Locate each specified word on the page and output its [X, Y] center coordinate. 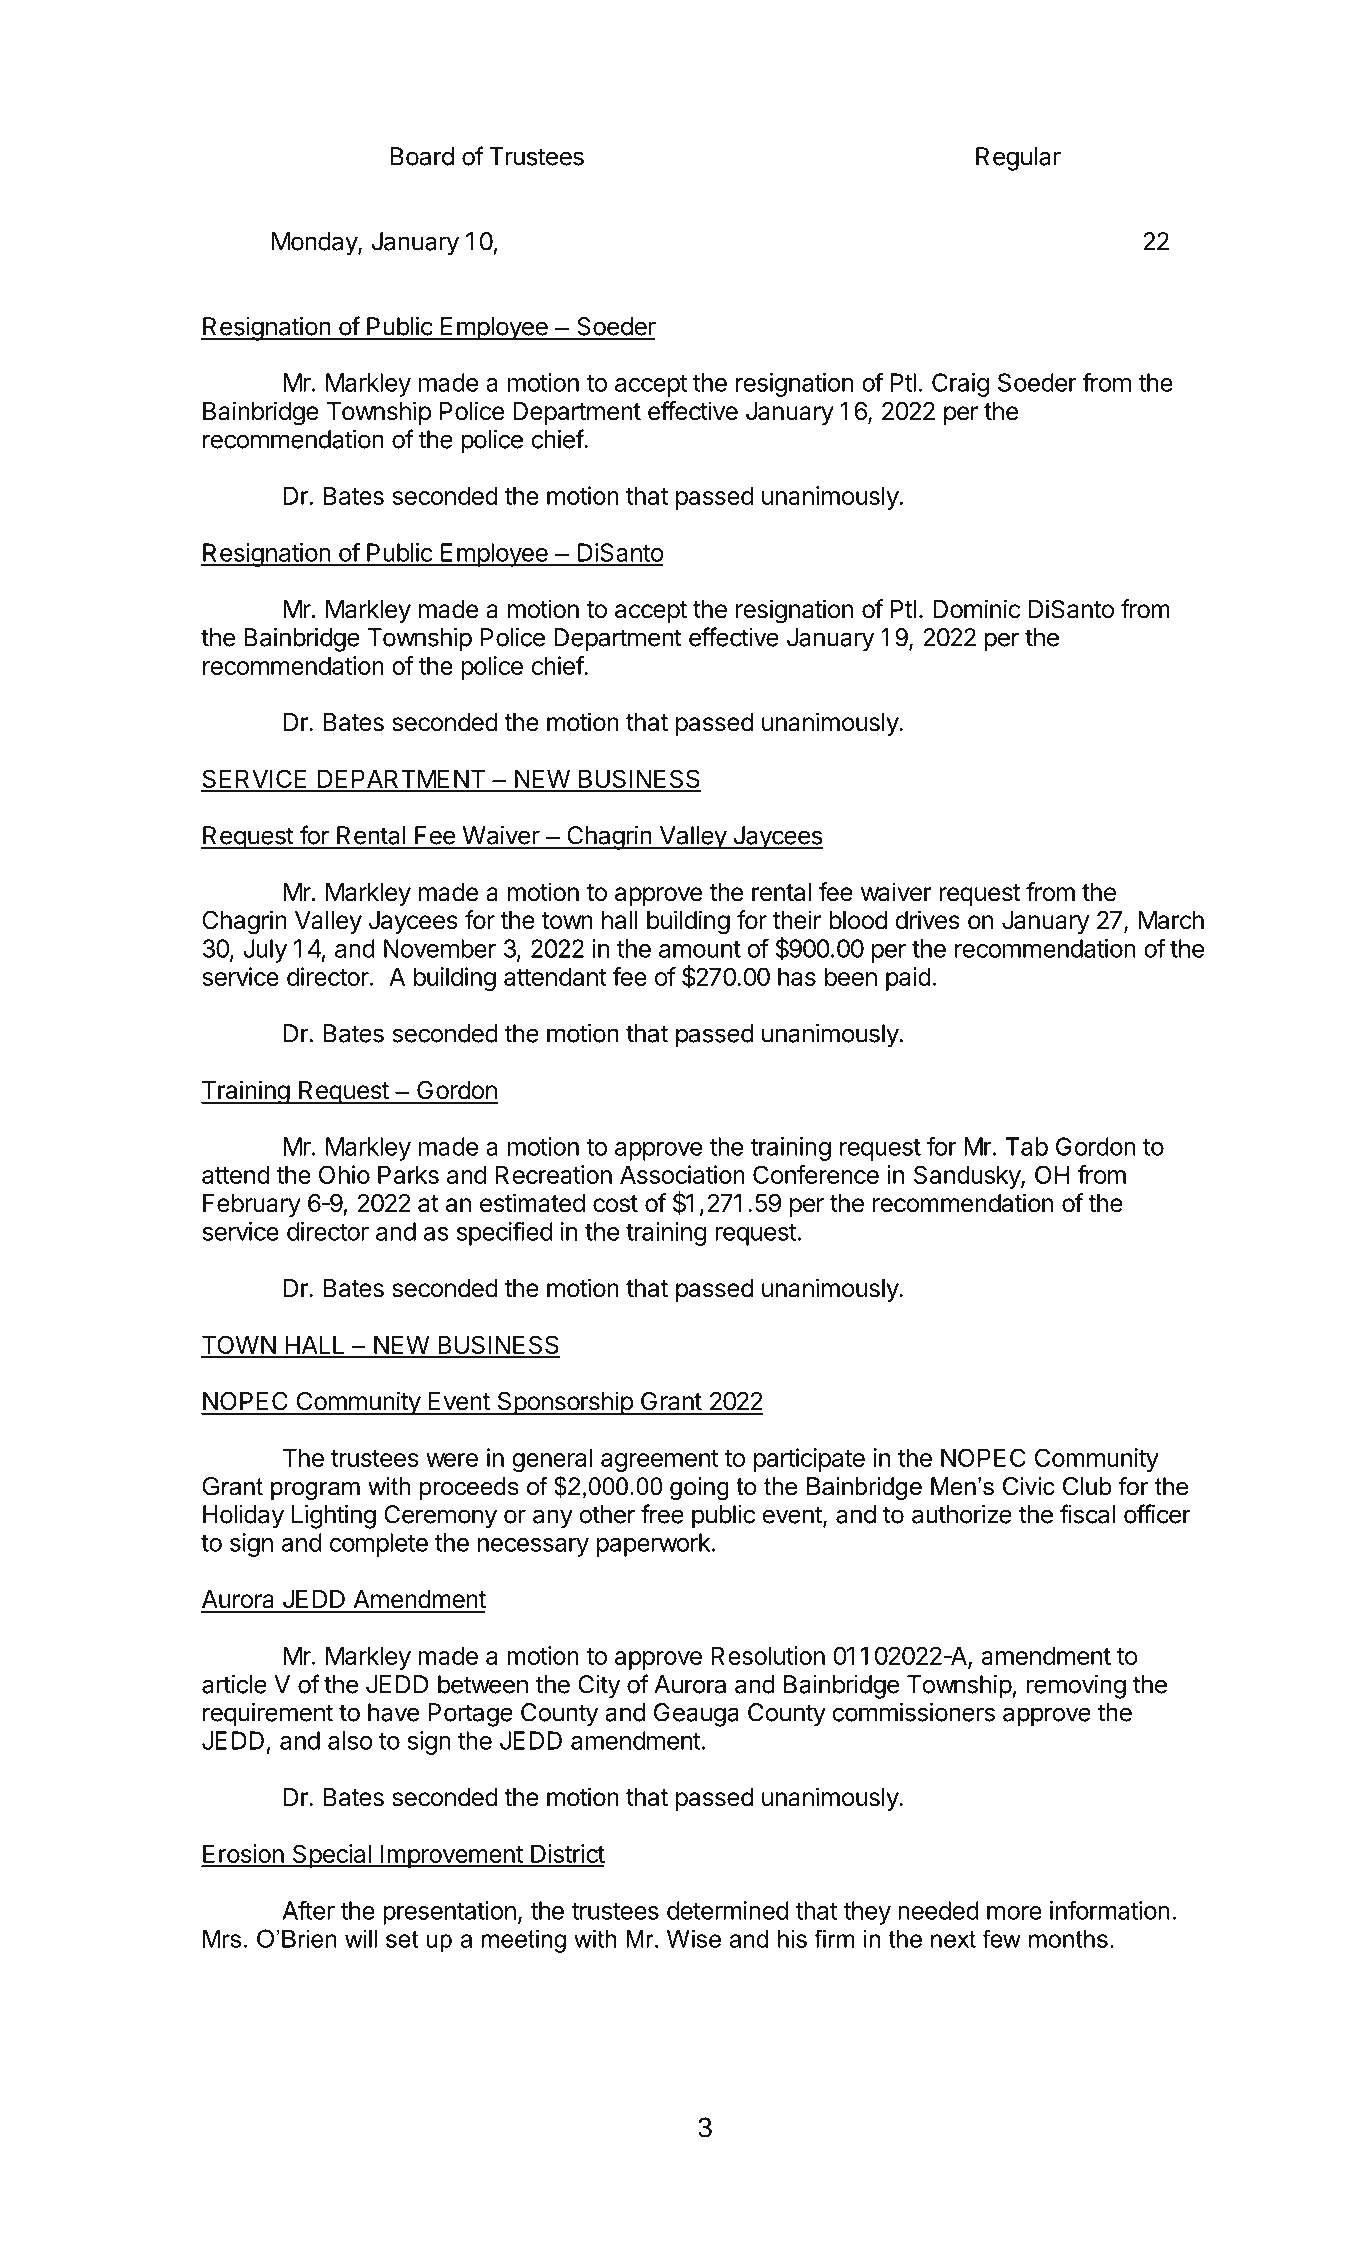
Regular [1018, 159]
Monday [315, 244]
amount [700, 949]
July [265, 951]
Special [331, 1856]
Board [422, 156]
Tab [1026, 1146]
